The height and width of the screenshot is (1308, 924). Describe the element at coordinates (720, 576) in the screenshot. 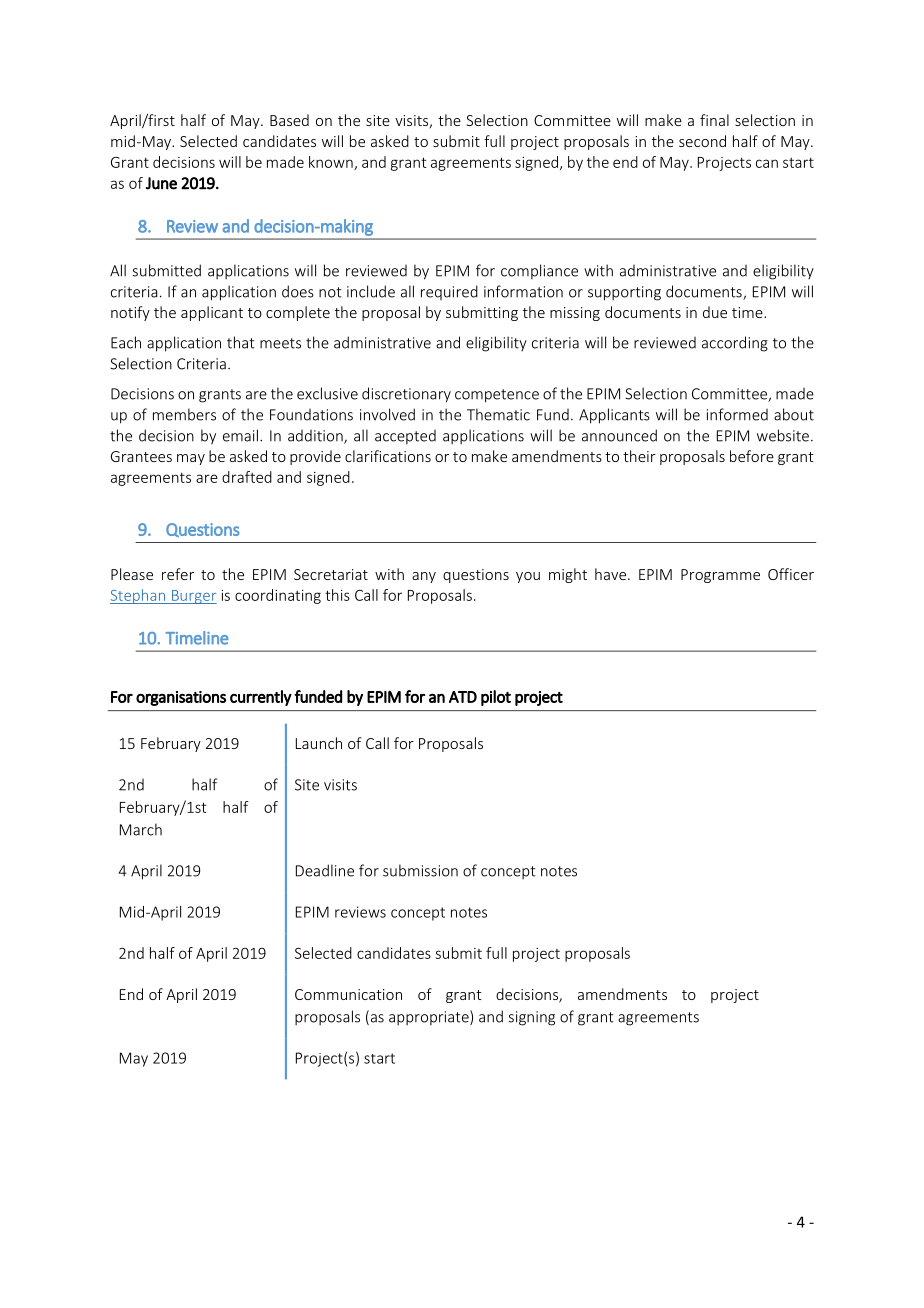

I see `Programme` at that location.
